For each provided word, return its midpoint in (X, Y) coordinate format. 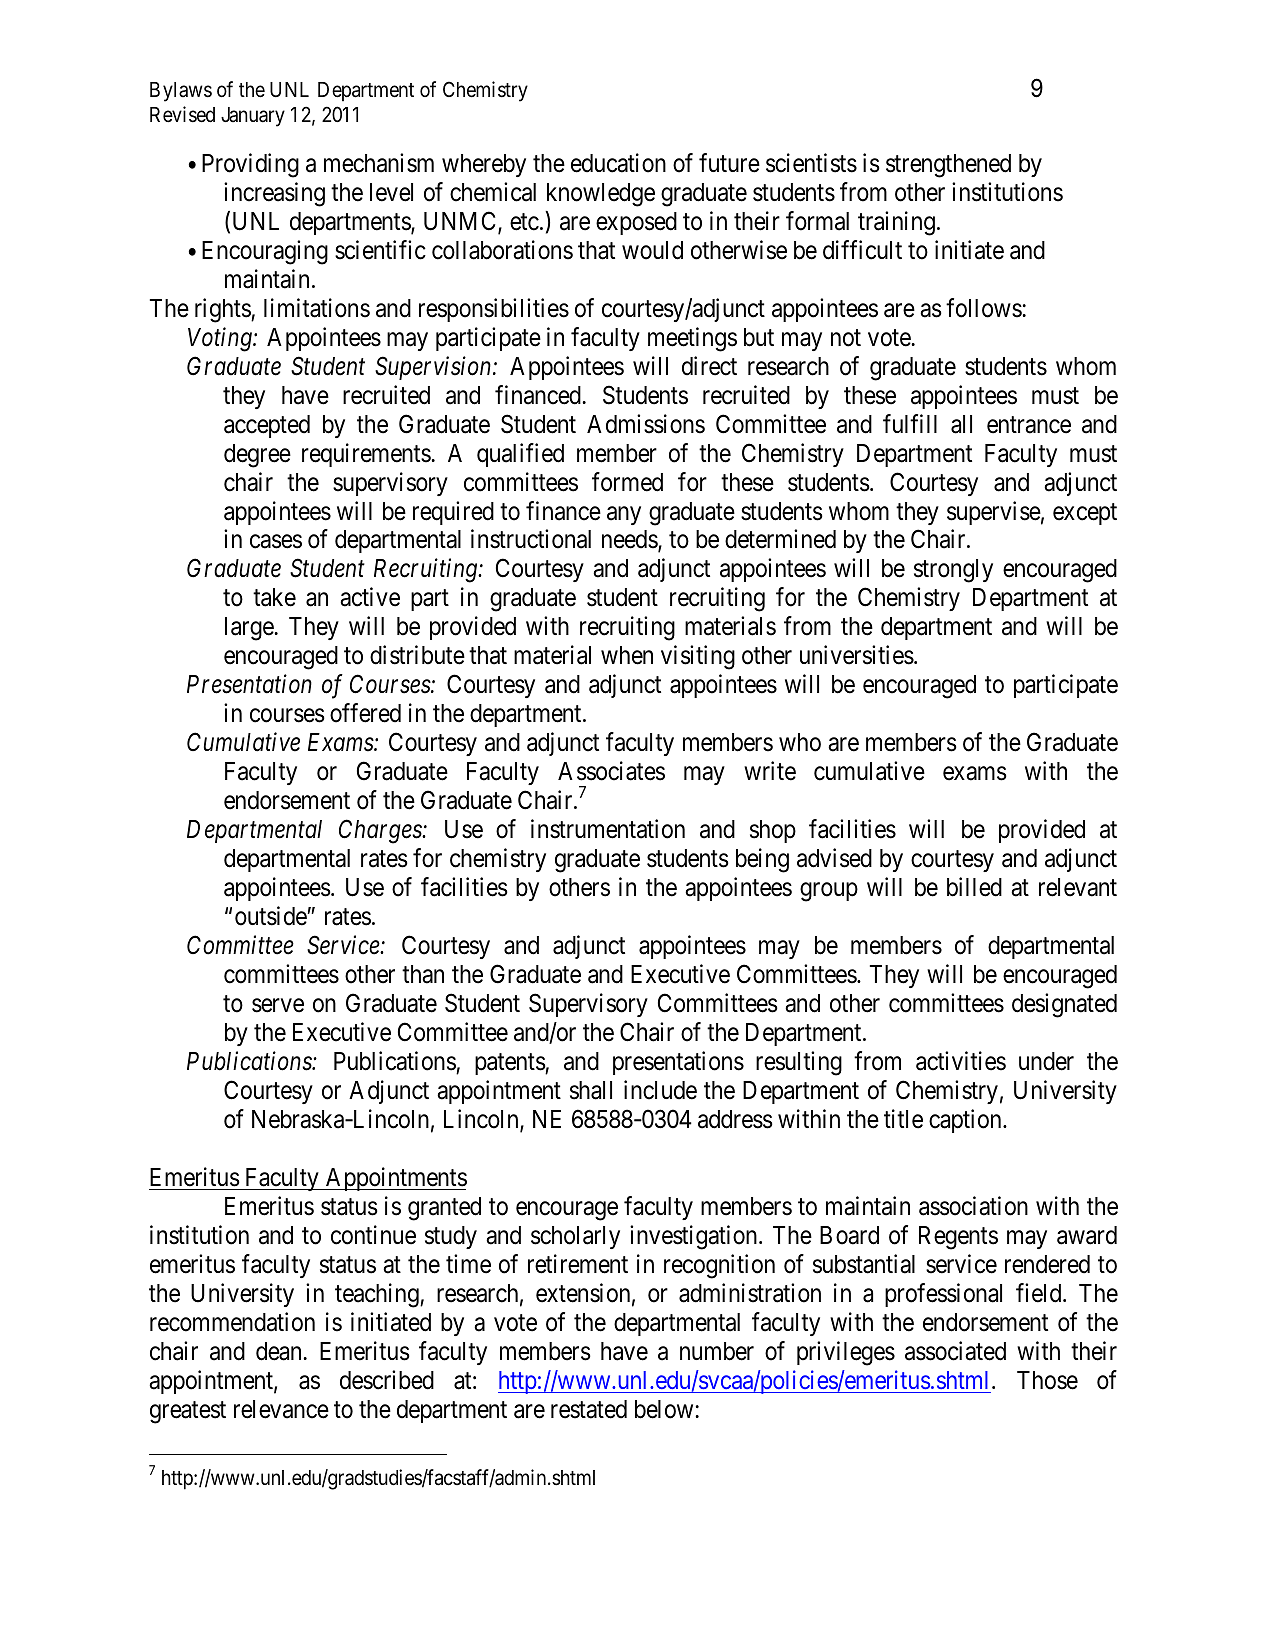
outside (271, 916)
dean (278, 1351)
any (624, 515)
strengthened (948, 166)
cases (276, 542)
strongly (953, 571)
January (253, 117)
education (618, 163)
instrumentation (608, 829)
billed (974, 887)
